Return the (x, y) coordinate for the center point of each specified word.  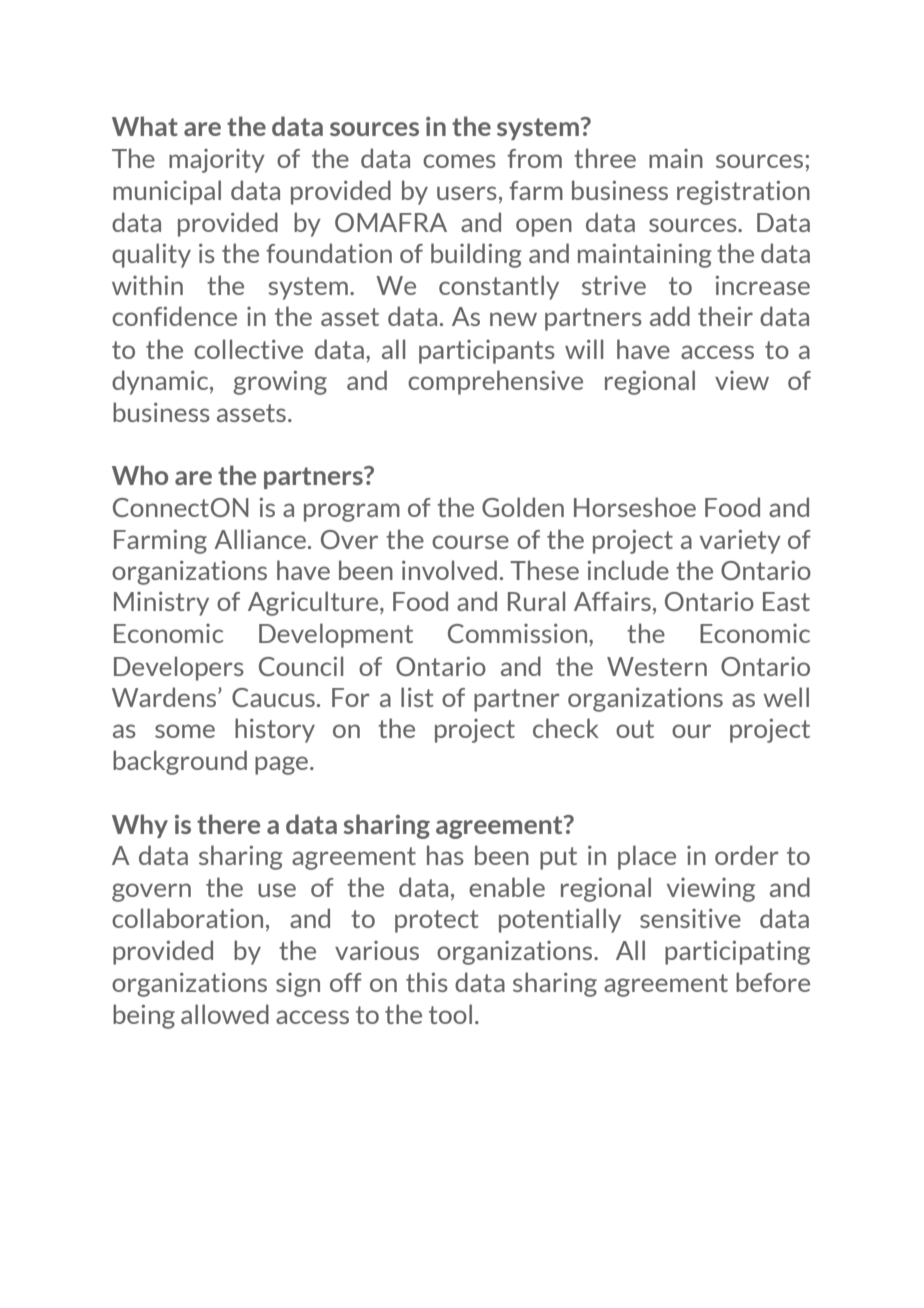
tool (450, 1014)
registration (743, 192)
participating (737, 952)
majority (217, 161)
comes (459, 161)
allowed (225, 1014)
